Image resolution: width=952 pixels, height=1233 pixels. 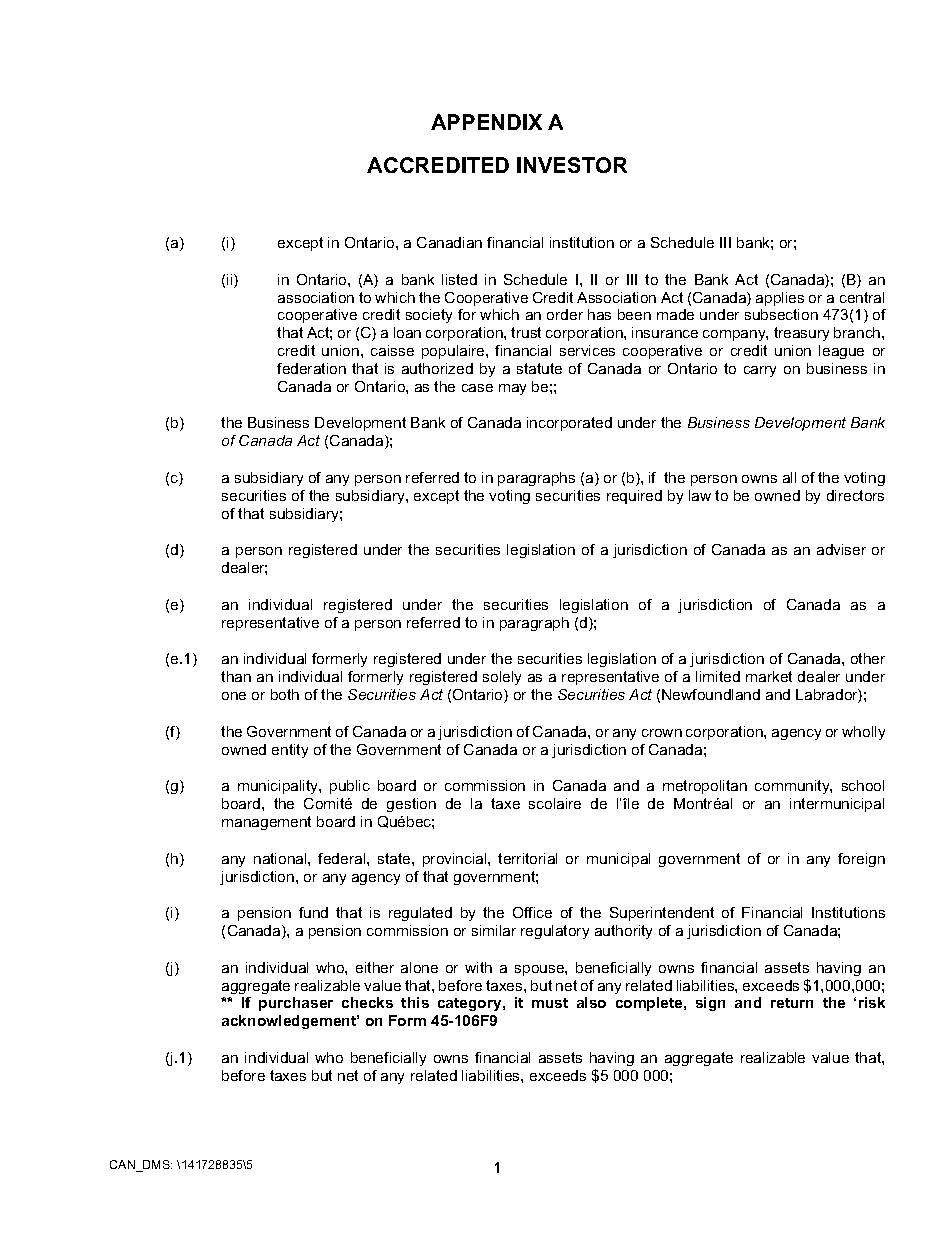 What do you see at coordinates (486, 122) in the image?
I see `APPENDIX` at bounding box center [486, 122].
